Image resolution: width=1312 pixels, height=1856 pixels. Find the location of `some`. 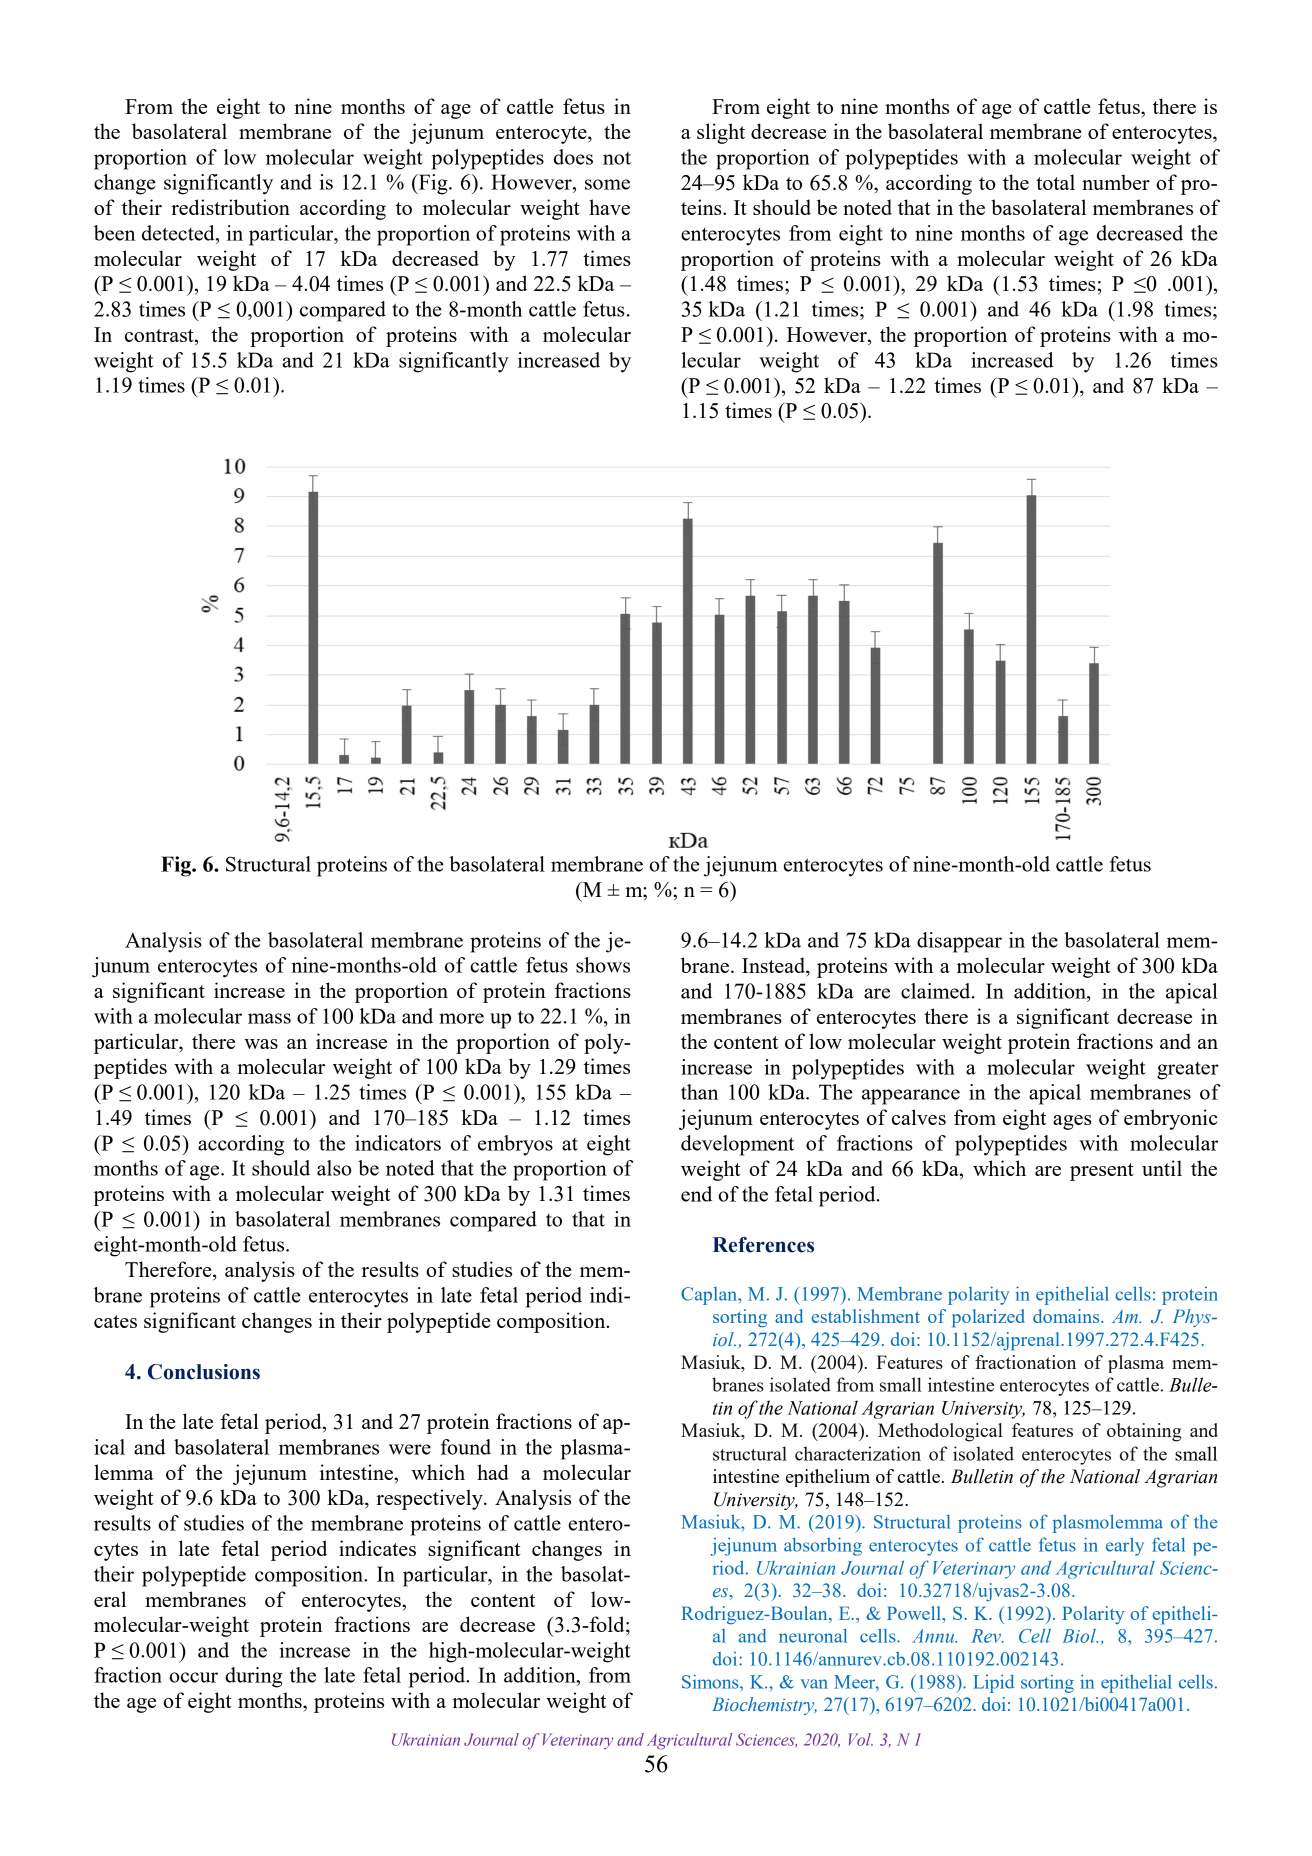

some is located at coordinates (607, 184).
